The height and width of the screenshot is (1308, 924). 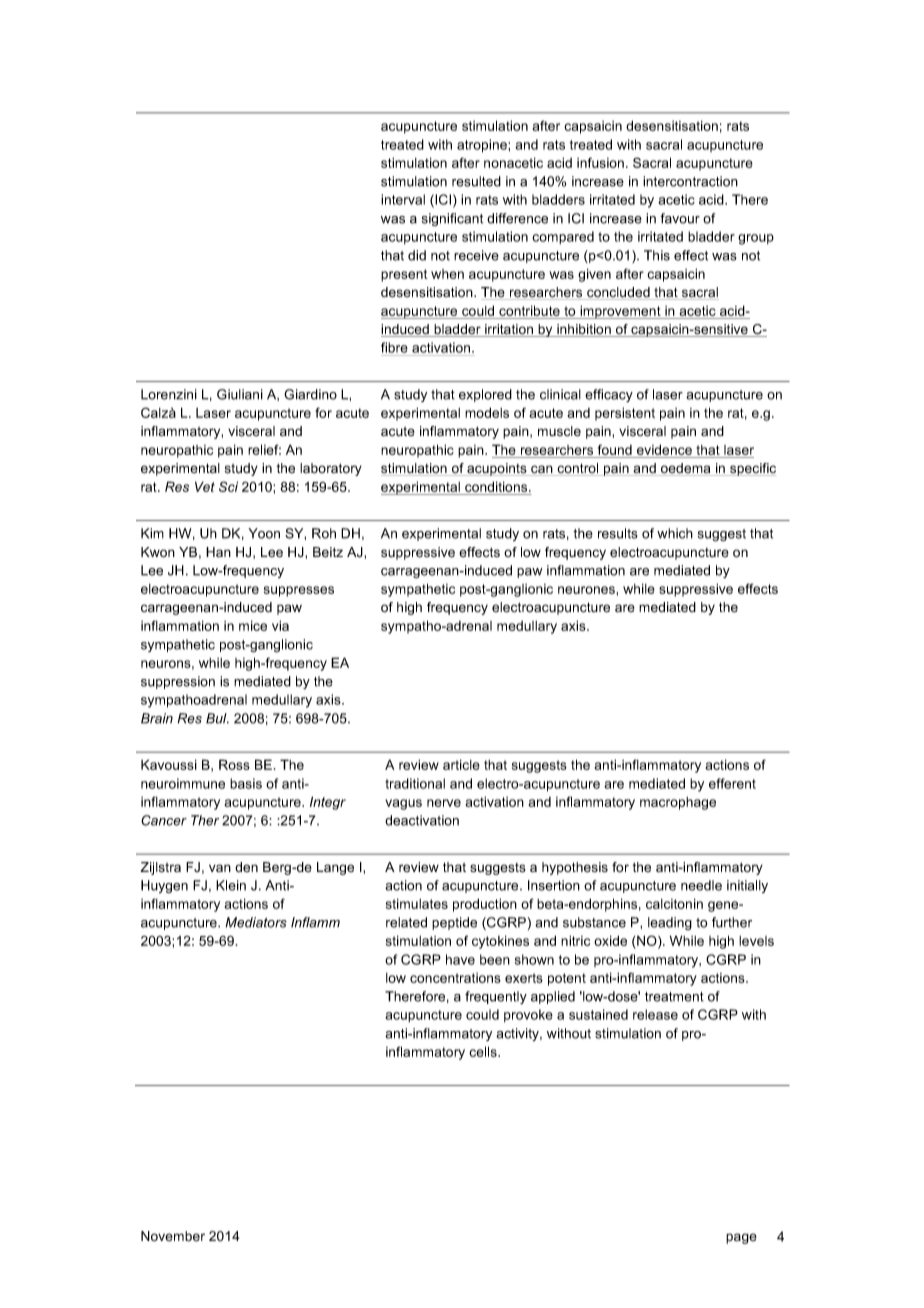 What do you see at coordinates (674, 997) in the screenshot?
I see `treatment` at bounding box center [674, 997].
